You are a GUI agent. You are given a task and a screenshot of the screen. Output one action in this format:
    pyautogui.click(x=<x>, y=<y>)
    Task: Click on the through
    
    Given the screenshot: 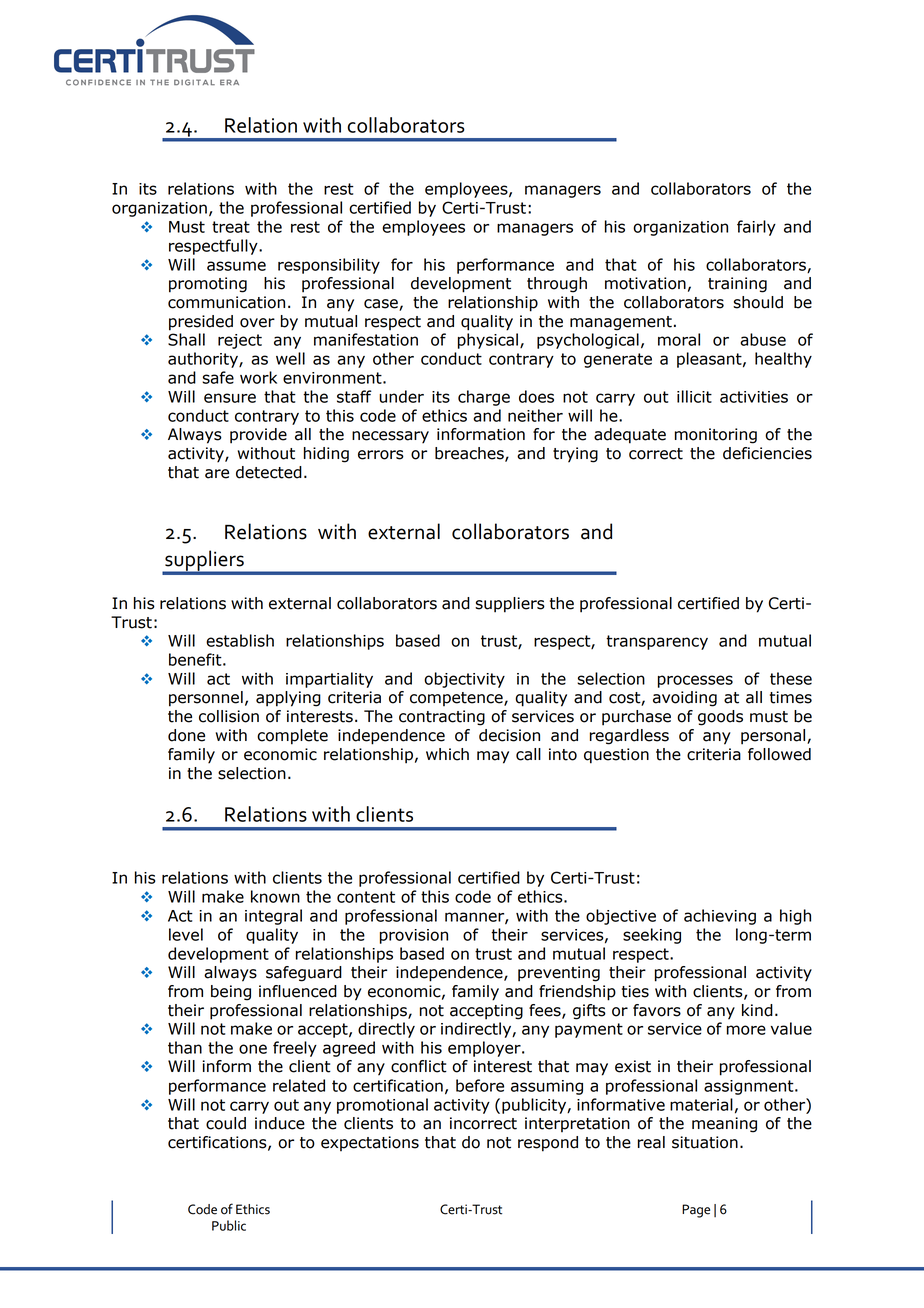 What is the action you would take?
    pyautogui.click(x=557, y=285)
